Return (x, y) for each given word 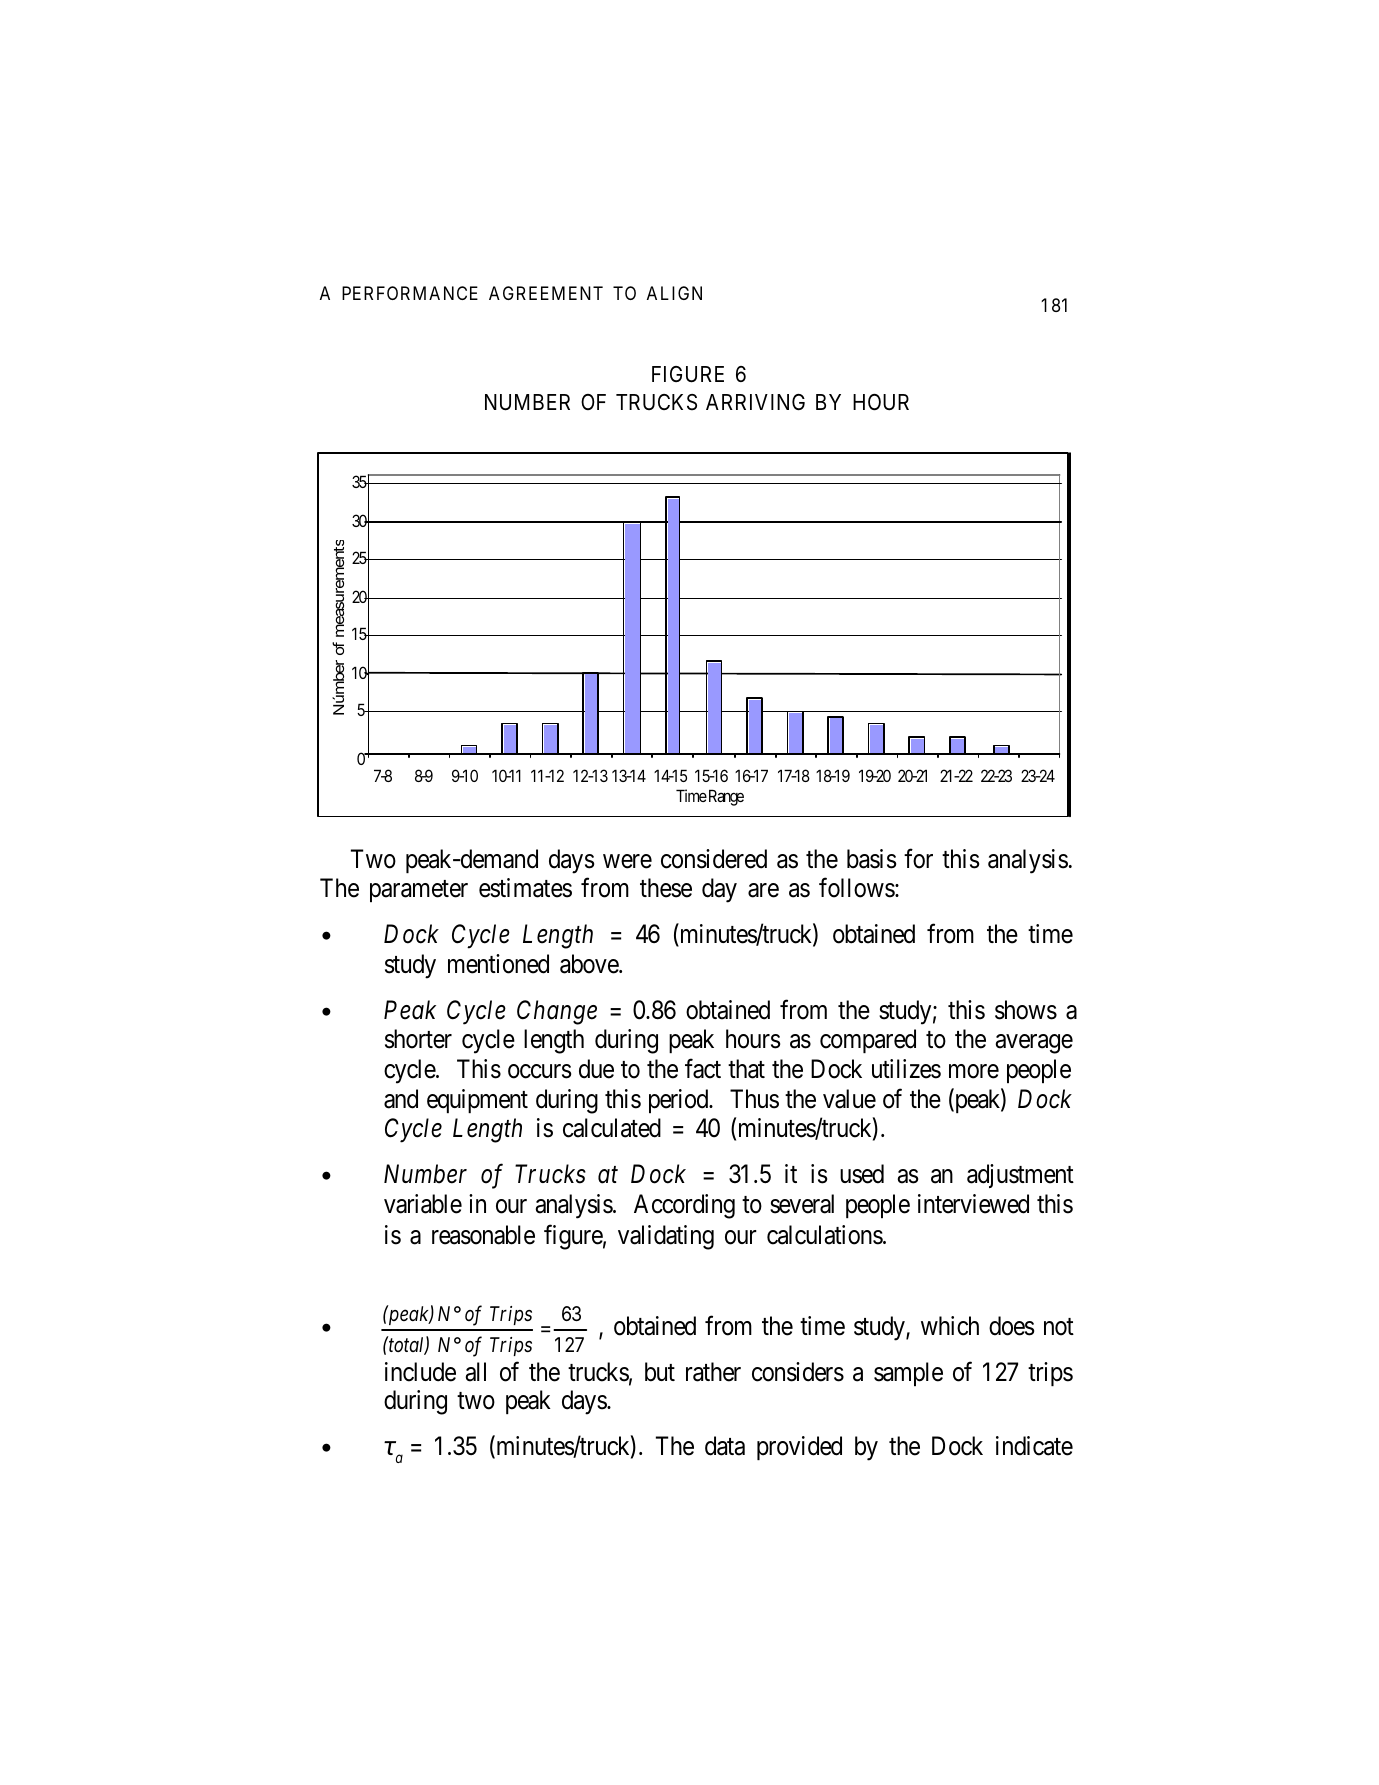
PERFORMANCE (410, 293)
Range (725, 797)
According (684, 1206)
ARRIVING (755, 402)
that (746, 1069)
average (1034, 1044)
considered (714, 859)
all (476, 1372)
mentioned (498, 964)
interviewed (973, 1204)
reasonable (483, 1235)
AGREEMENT (546, 293)
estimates (525, 888)
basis (871, 859)
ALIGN (674, 293)
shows (1026, 1010)
